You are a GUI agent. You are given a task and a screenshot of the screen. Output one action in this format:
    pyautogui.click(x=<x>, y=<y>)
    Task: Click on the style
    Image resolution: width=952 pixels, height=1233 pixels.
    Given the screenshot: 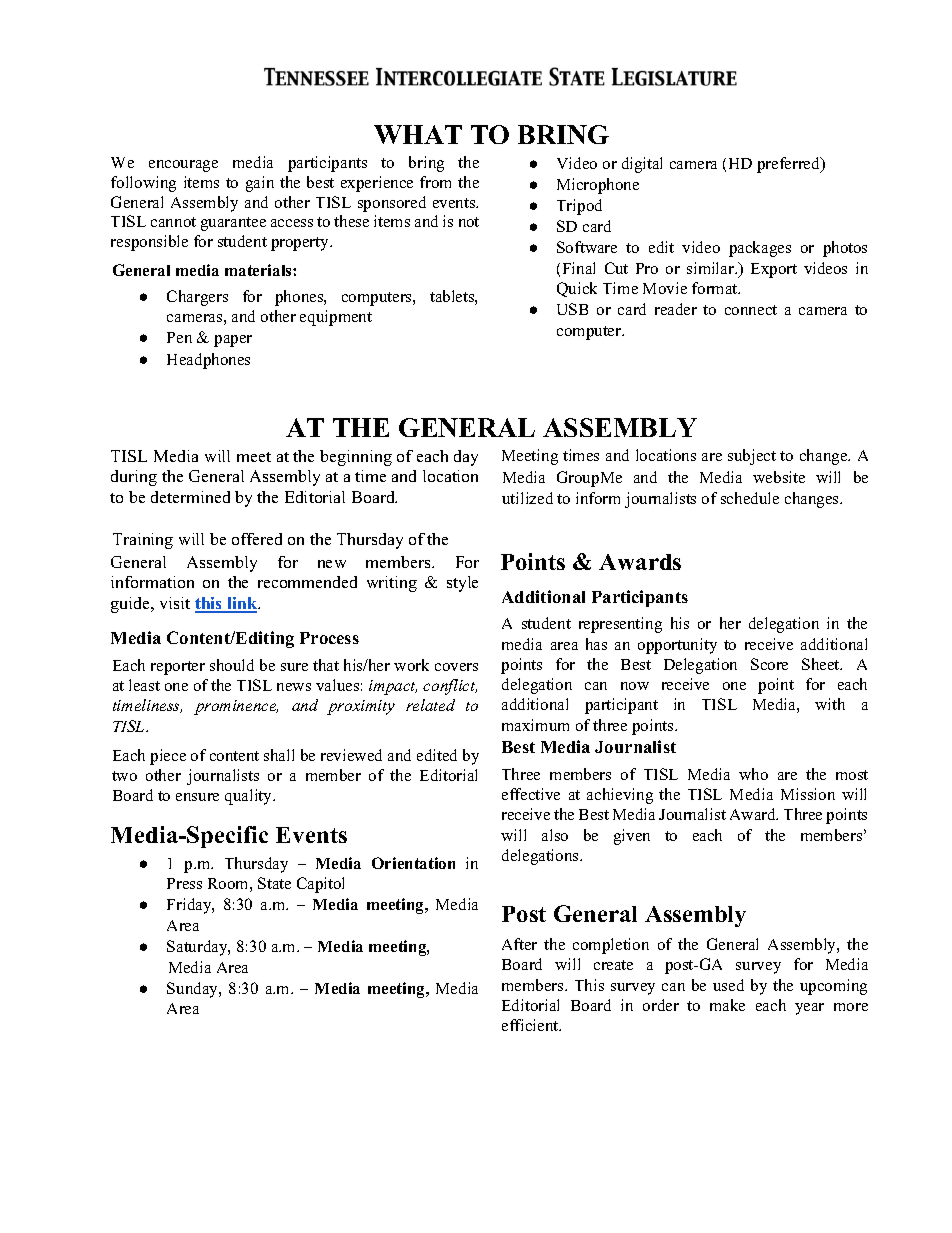 What is the action you would take?
    pyautogui.click(x=462, y=584)
